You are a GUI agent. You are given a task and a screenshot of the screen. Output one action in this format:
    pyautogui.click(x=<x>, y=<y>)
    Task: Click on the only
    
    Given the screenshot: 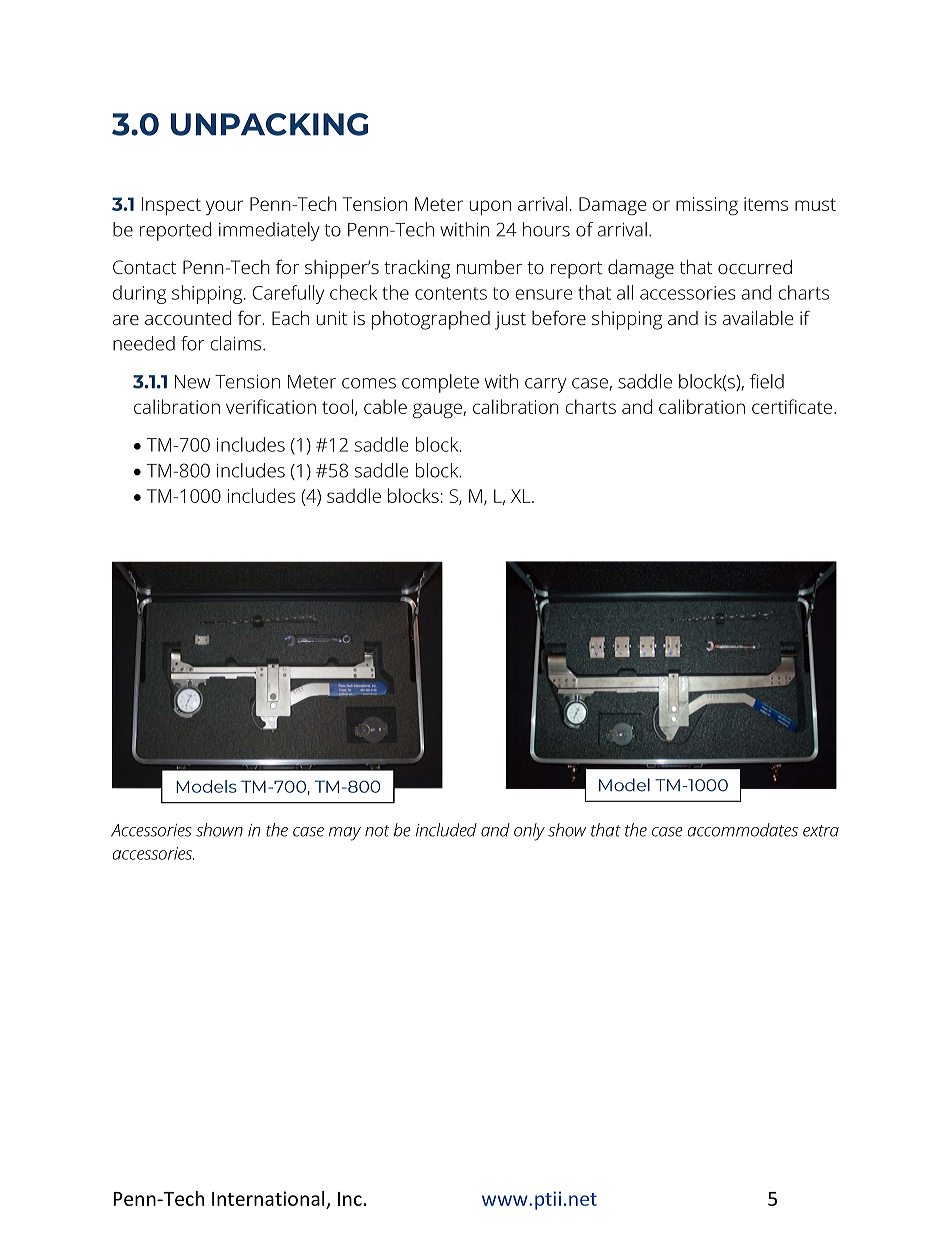 What is the action you would take?
    pyautogui.click(x=529, y=832)
